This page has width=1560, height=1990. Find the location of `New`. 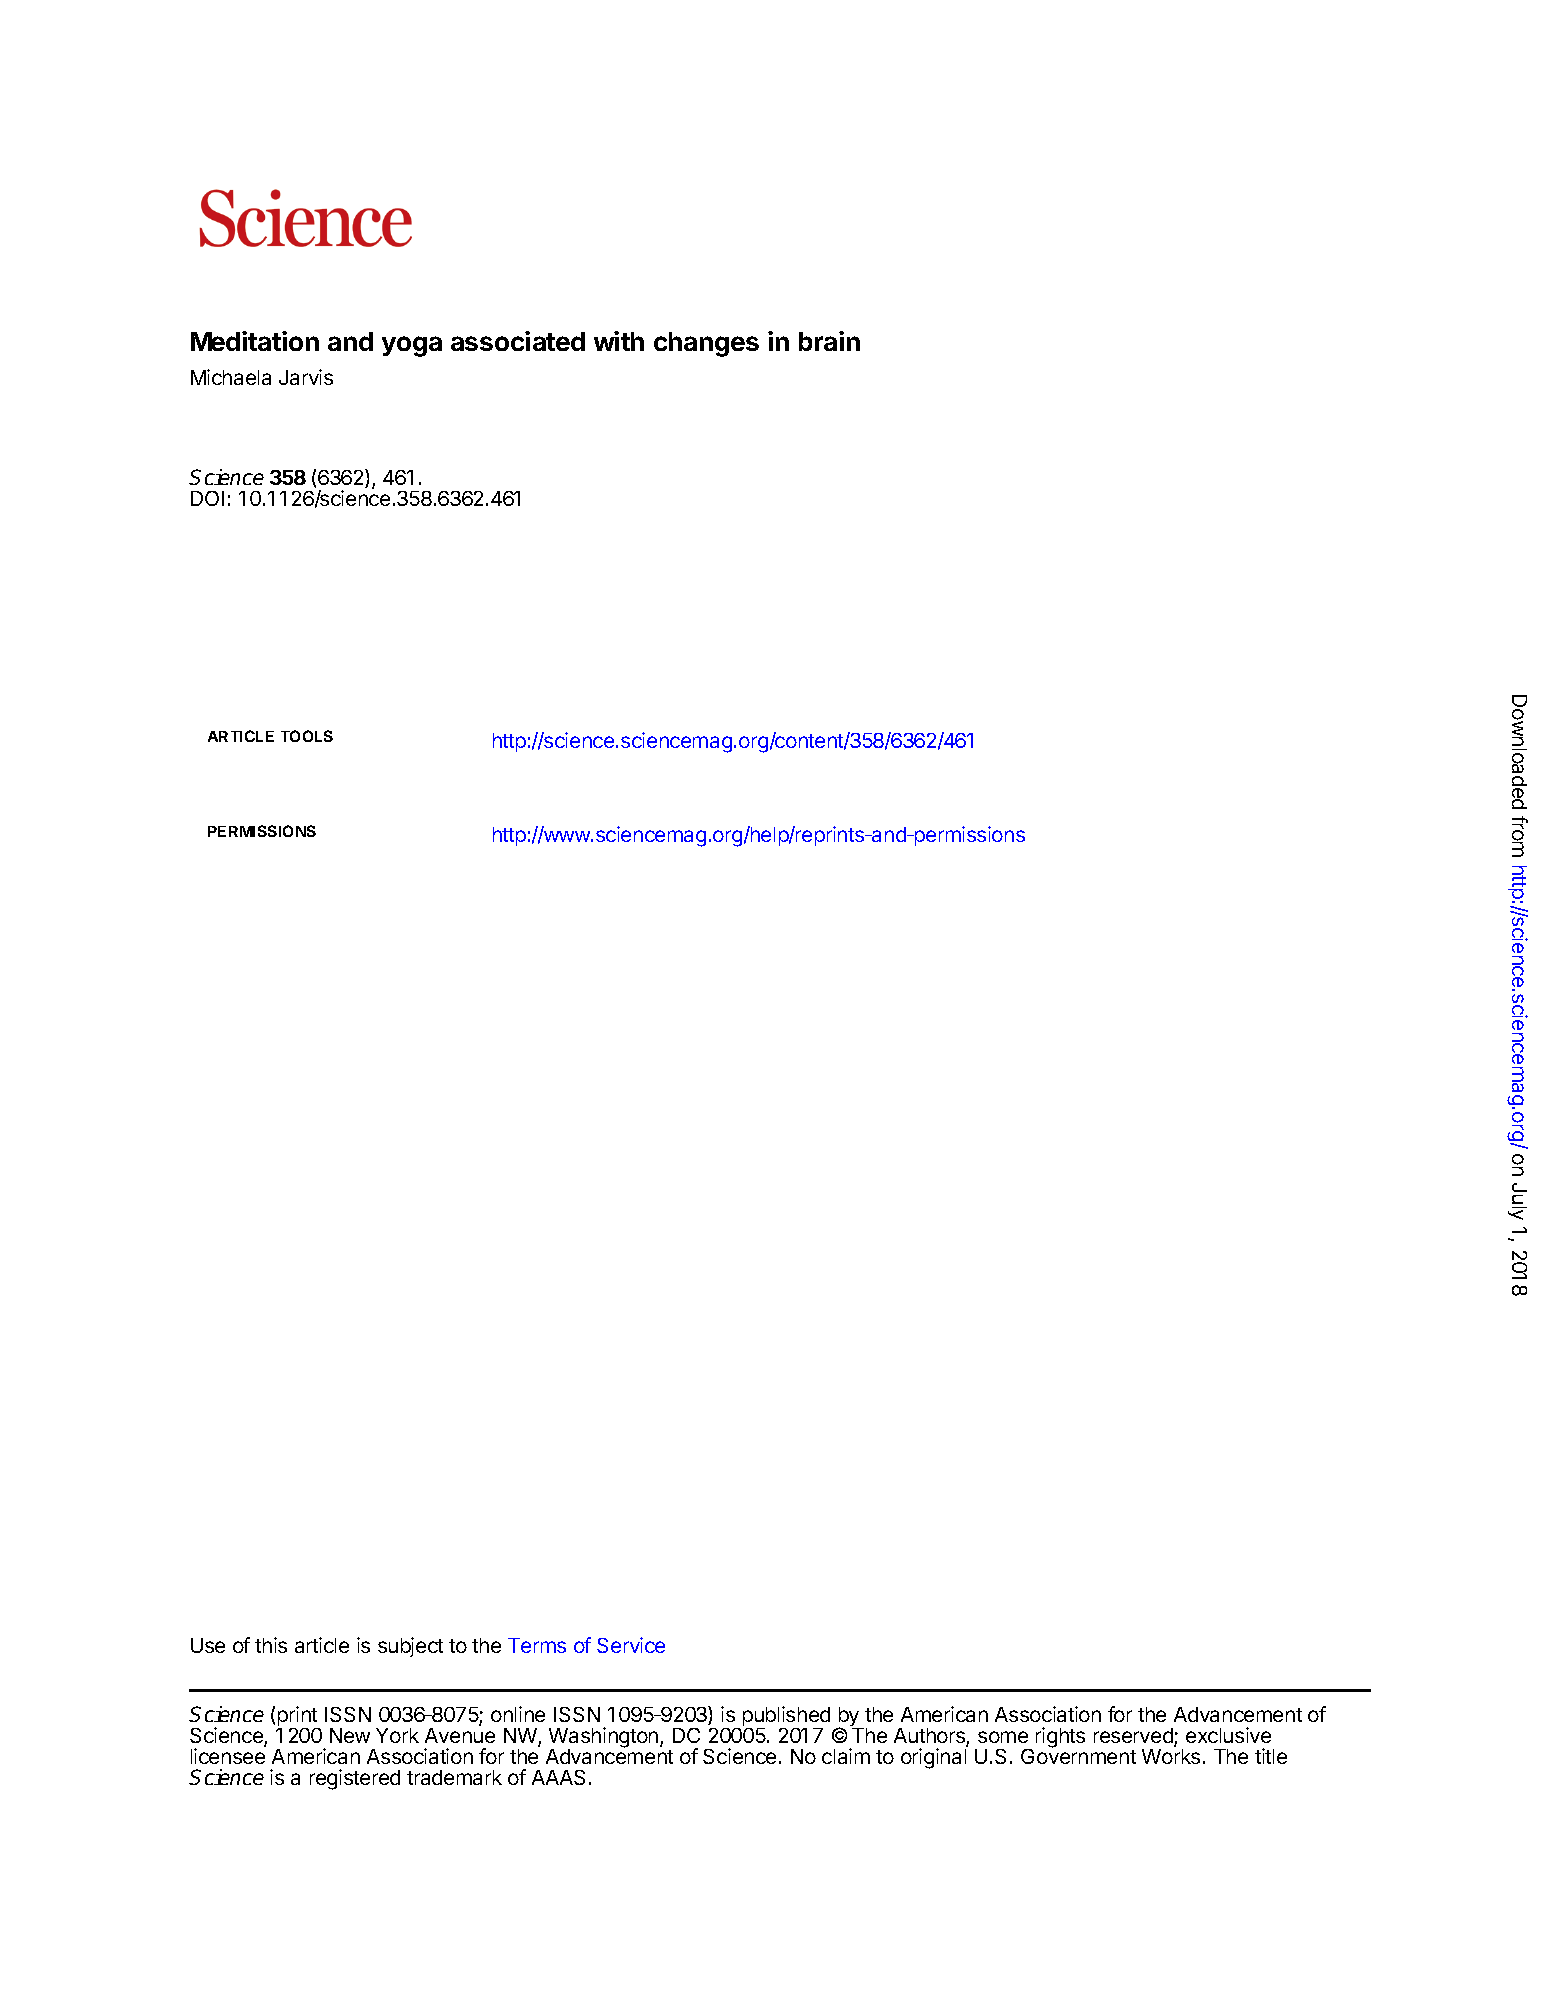

New is located at coordinates (350, 1735).
